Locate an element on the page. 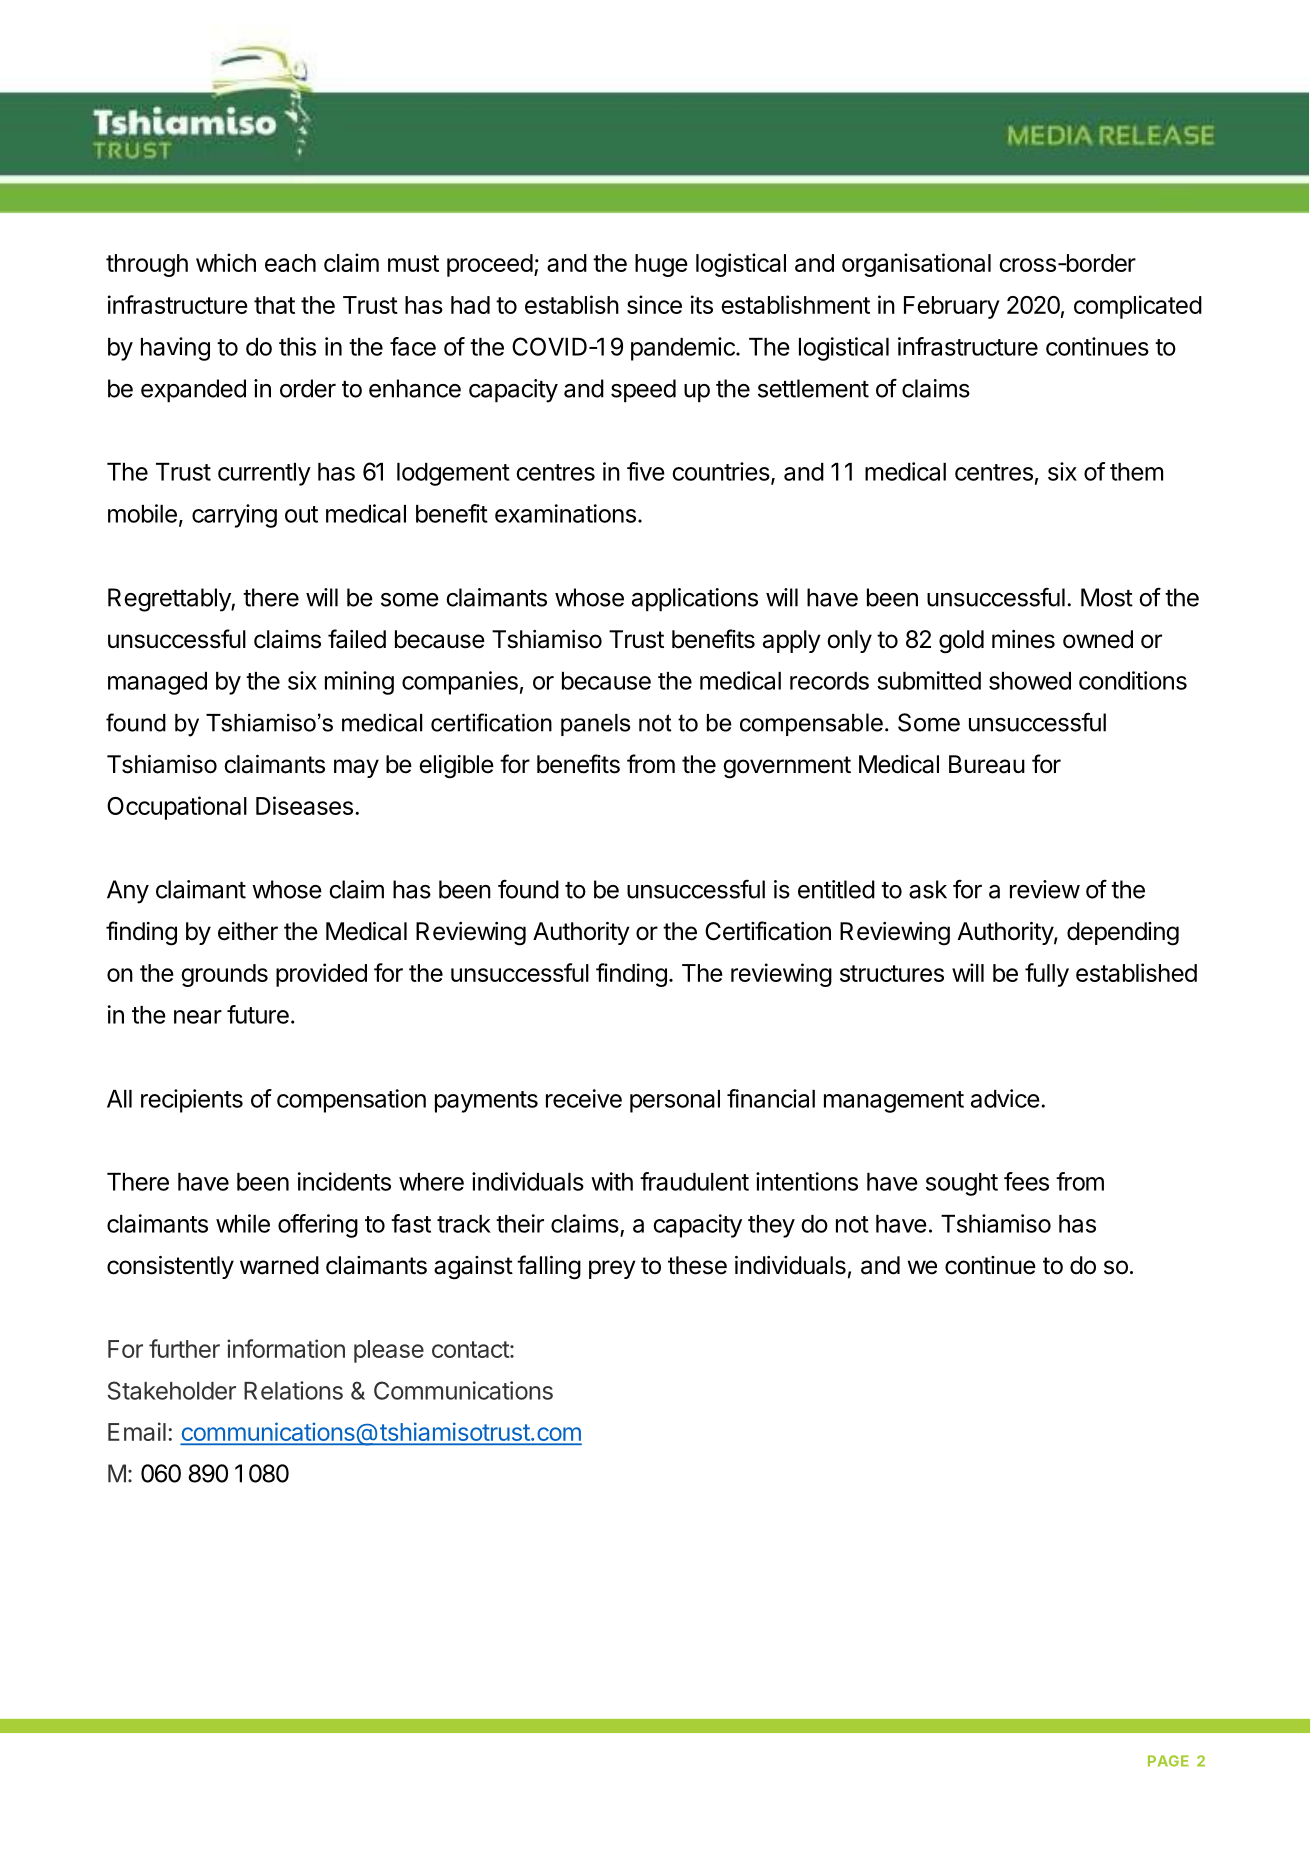  since is located at coordinates (654, 304).
